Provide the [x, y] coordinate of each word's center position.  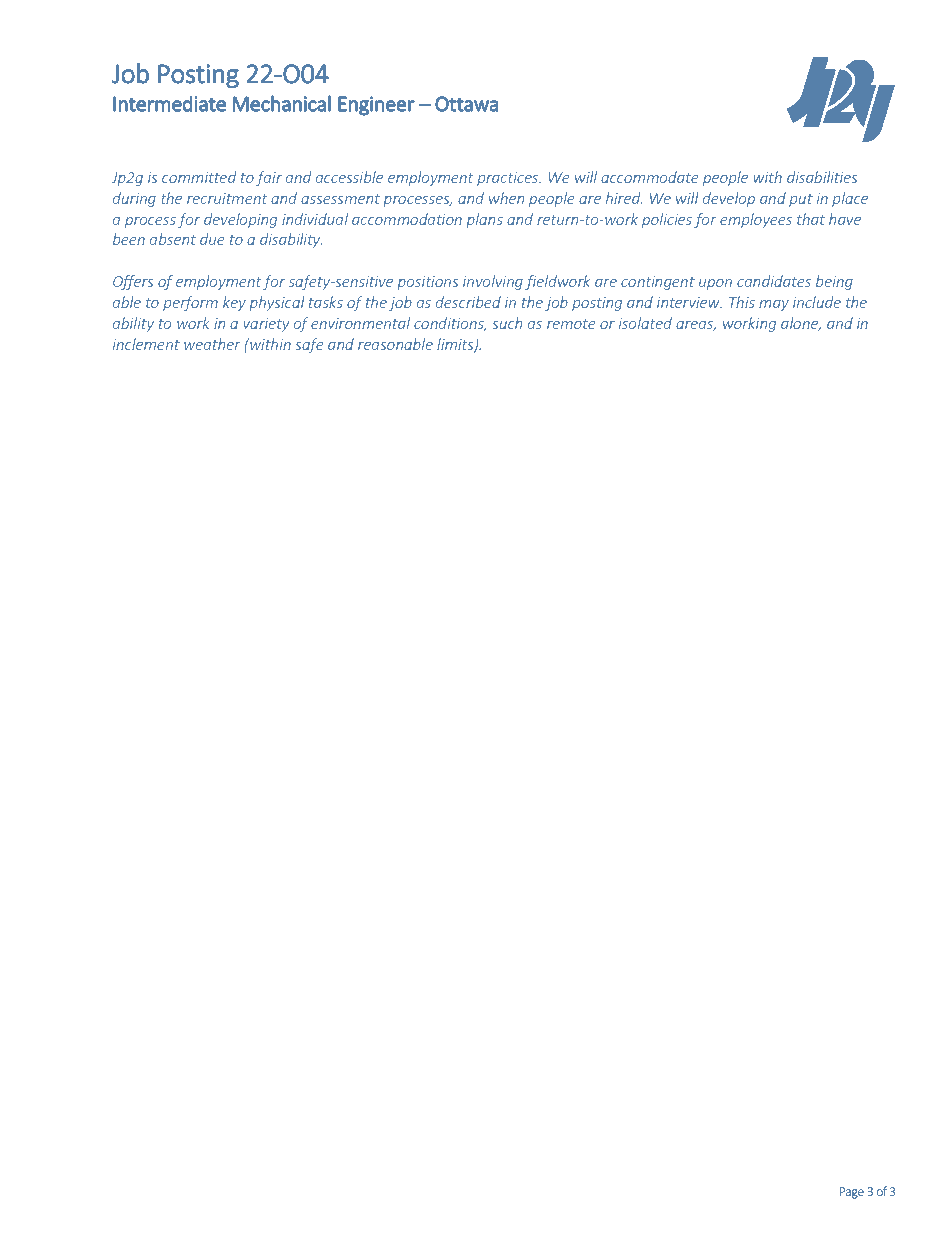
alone [801, 324]
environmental [360, 323]
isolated [645, 323]
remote [571, 324]
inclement [146, 344]
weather [212, 344]
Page [852, 1193]
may [774, 305]
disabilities [822, 177]
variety [266, 325]
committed [199, 177]
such [507, 323]
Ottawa [466, 104]
